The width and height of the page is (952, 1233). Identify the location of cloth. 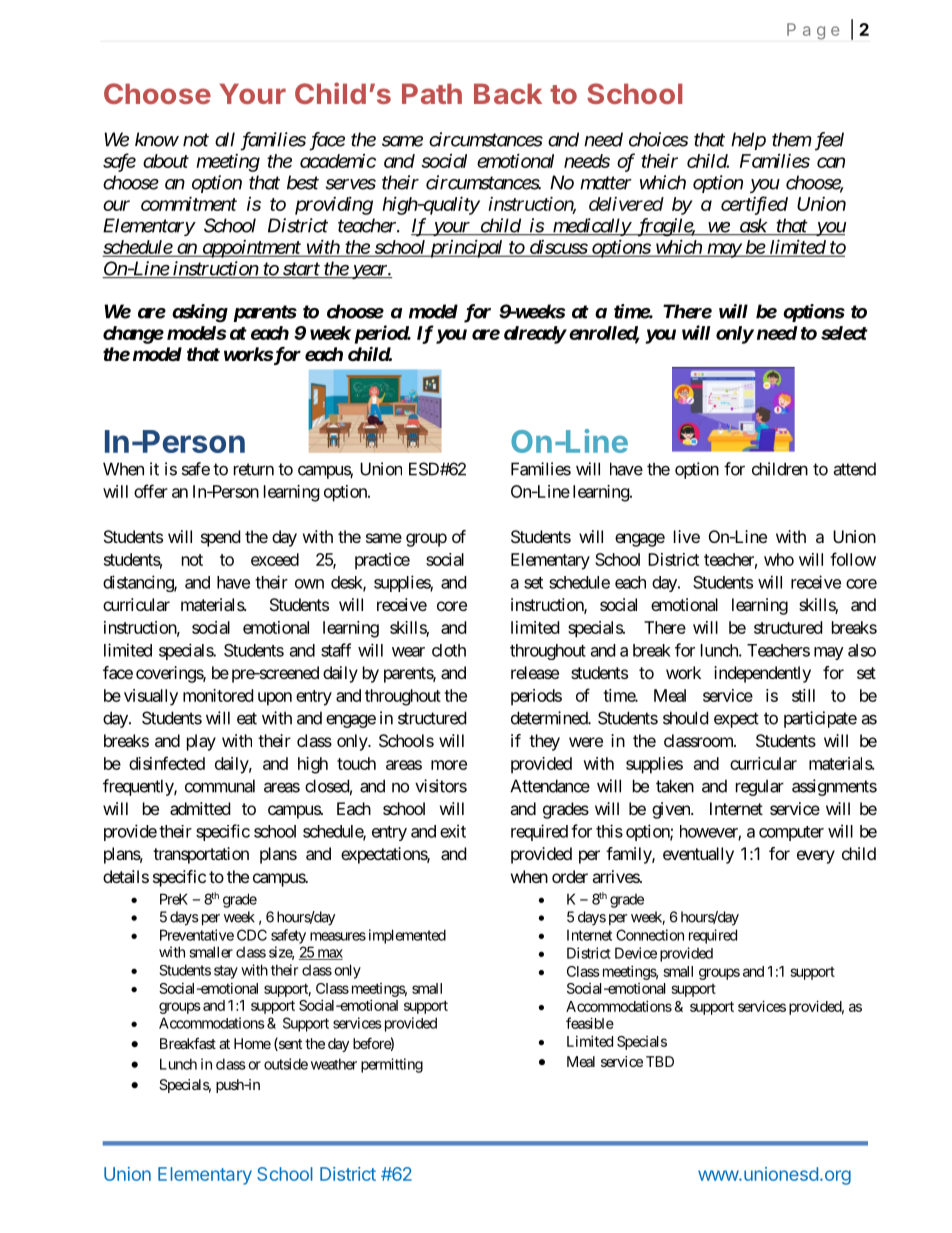
(449, 650).
